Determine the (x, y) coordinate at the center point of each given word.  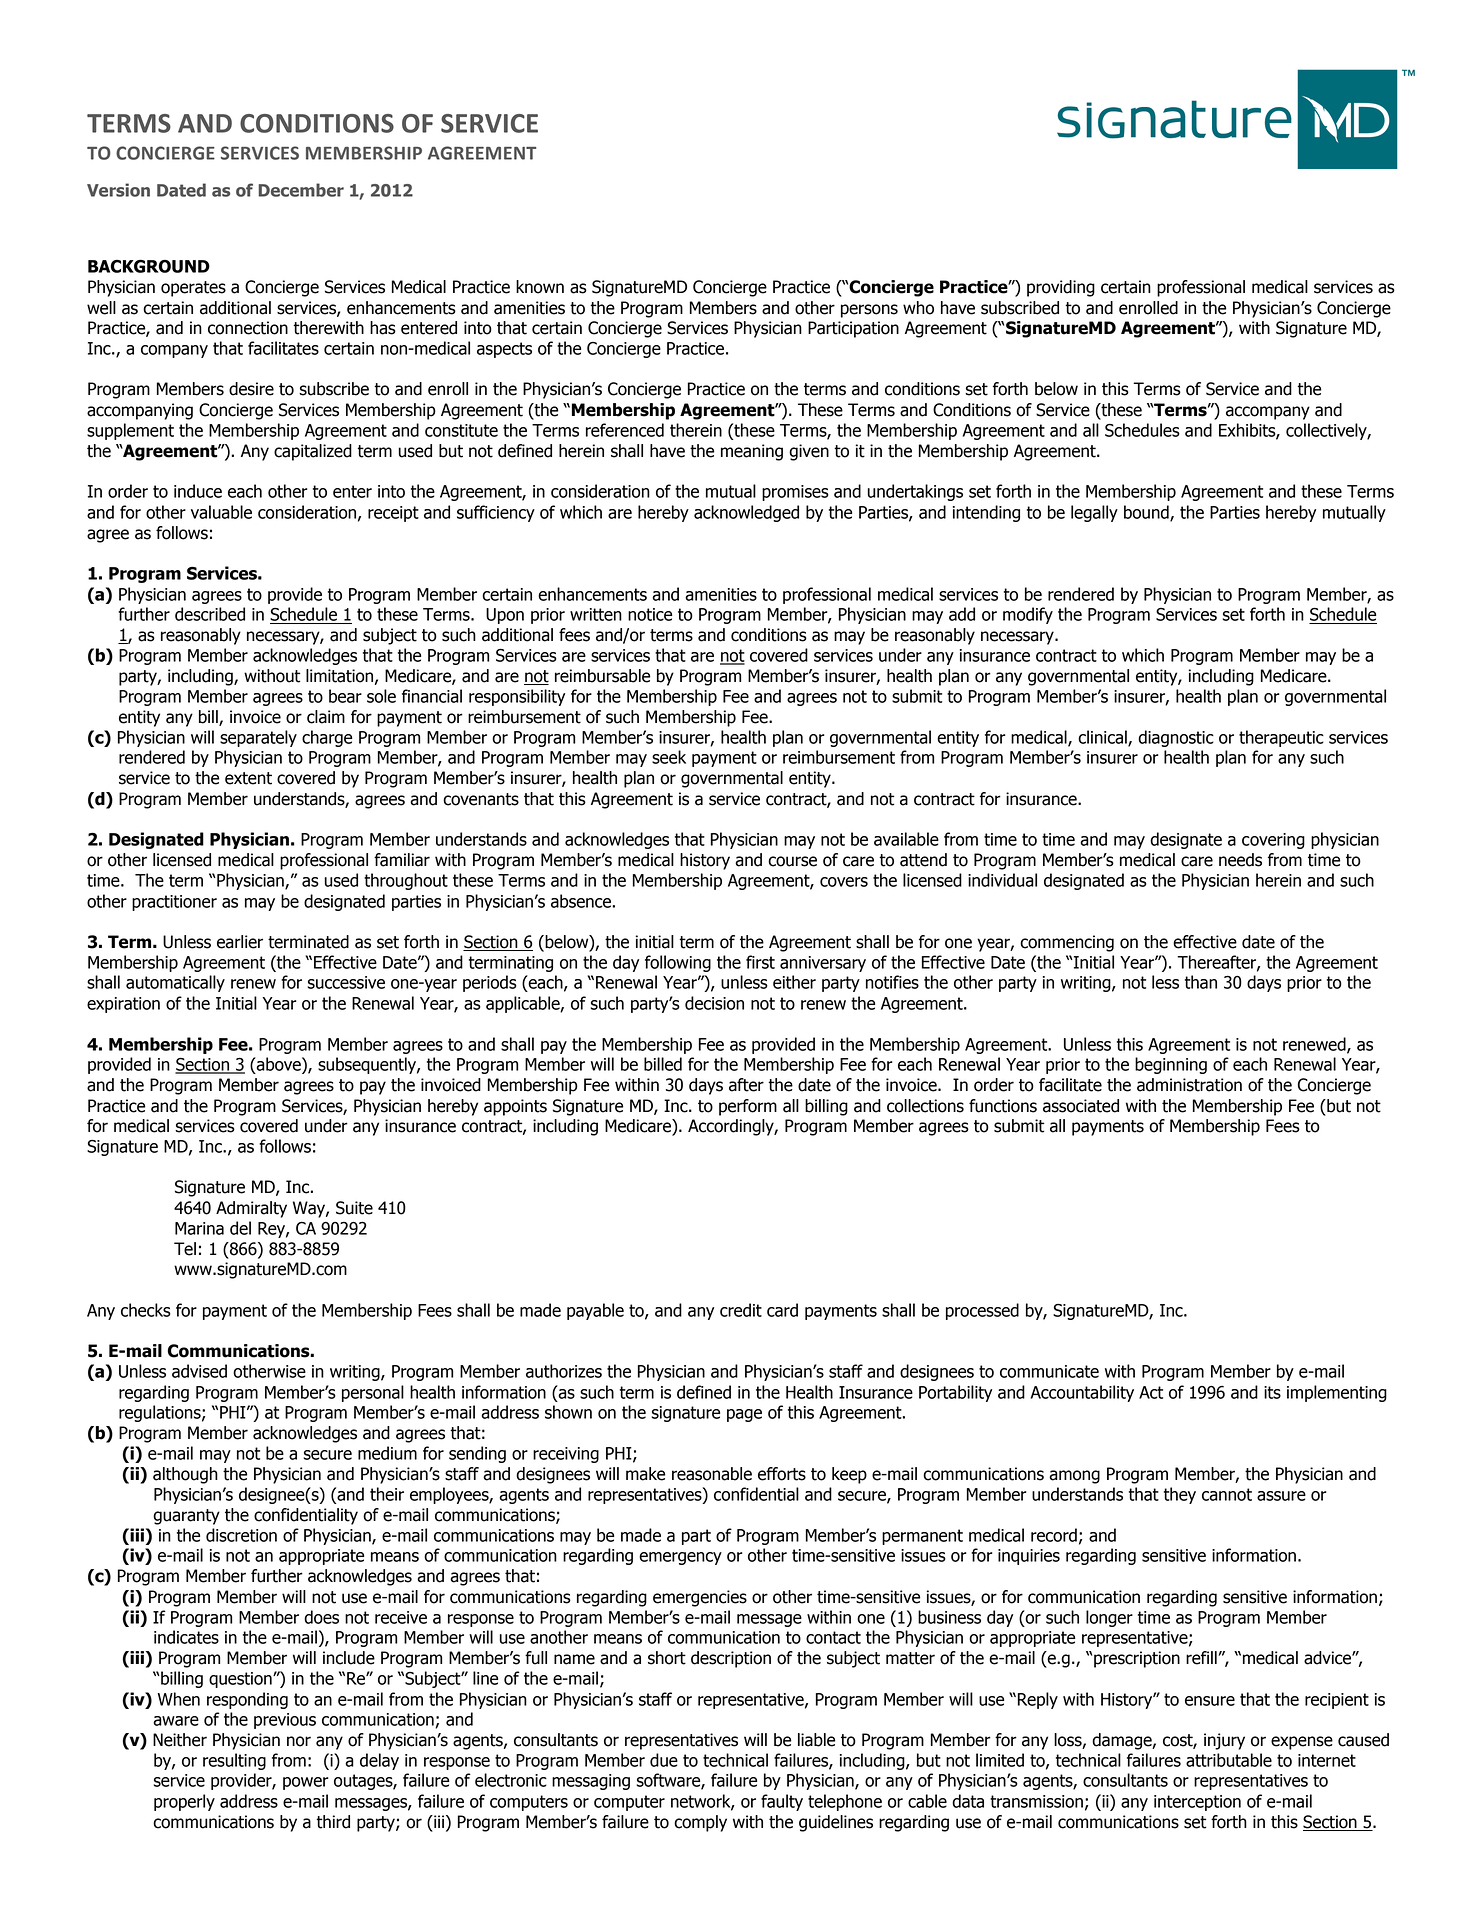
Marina (199, 1228)
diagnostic (1176, 738)
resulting (234, 1761)
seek (669, 757)
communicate (1049, 1371)
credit (741, 1310)
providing (1061, 288)
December (301, 190)
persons (869, 311)
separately (258, 738)
